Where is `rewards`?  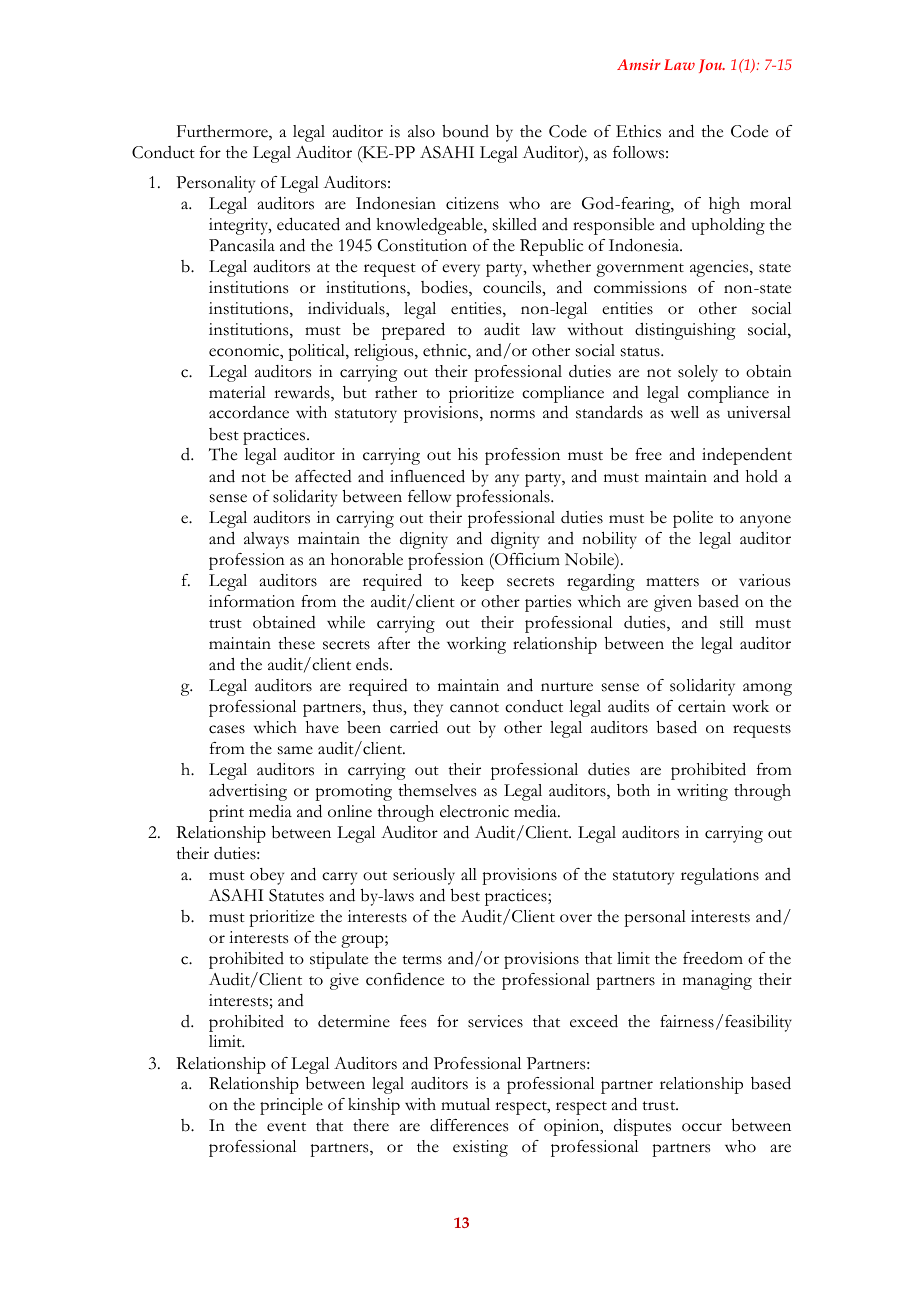
rewards is located at coordinates (303, 393).
